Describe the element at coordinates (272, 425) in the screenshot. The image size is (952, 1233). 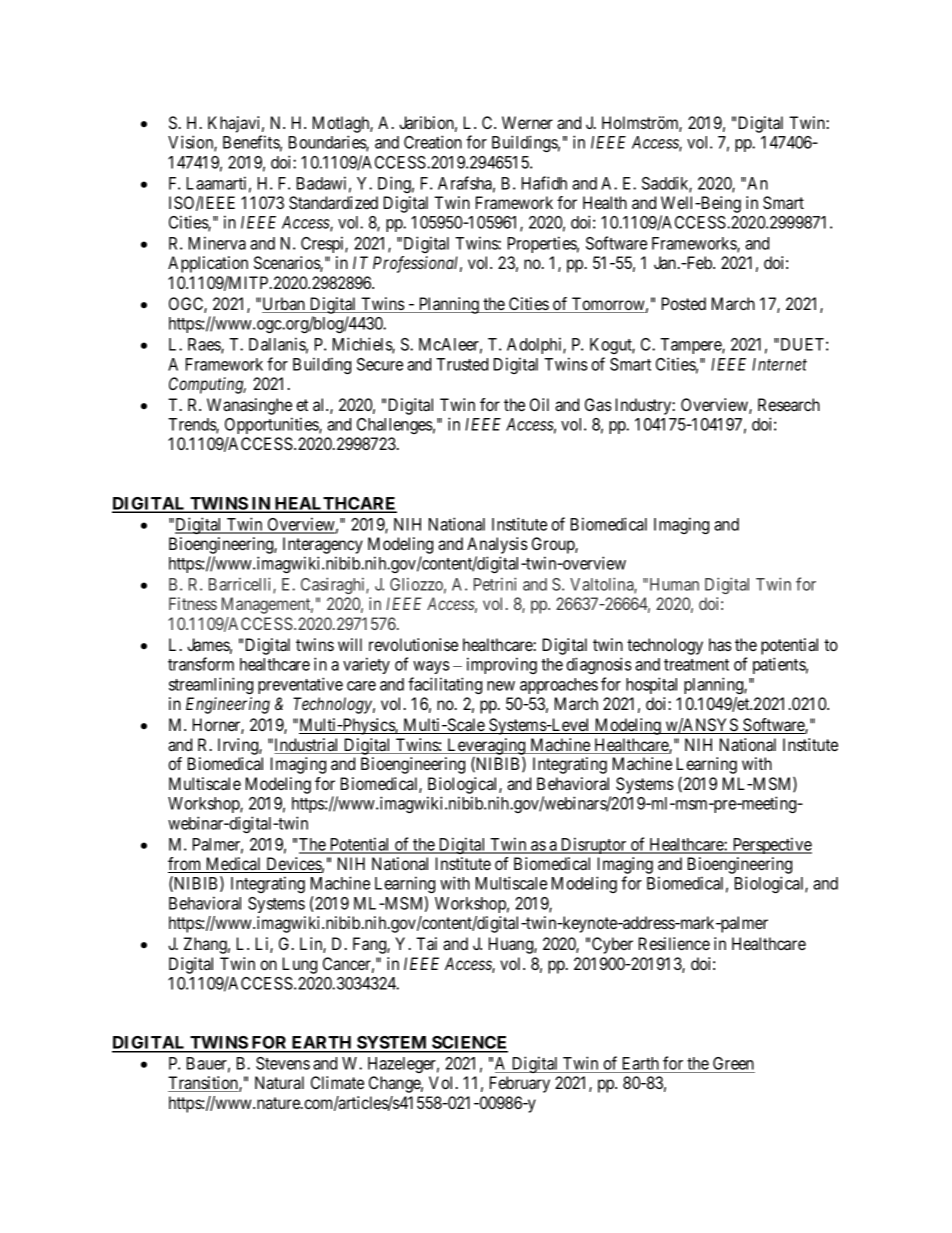
I see `Opportunities` at that location.
